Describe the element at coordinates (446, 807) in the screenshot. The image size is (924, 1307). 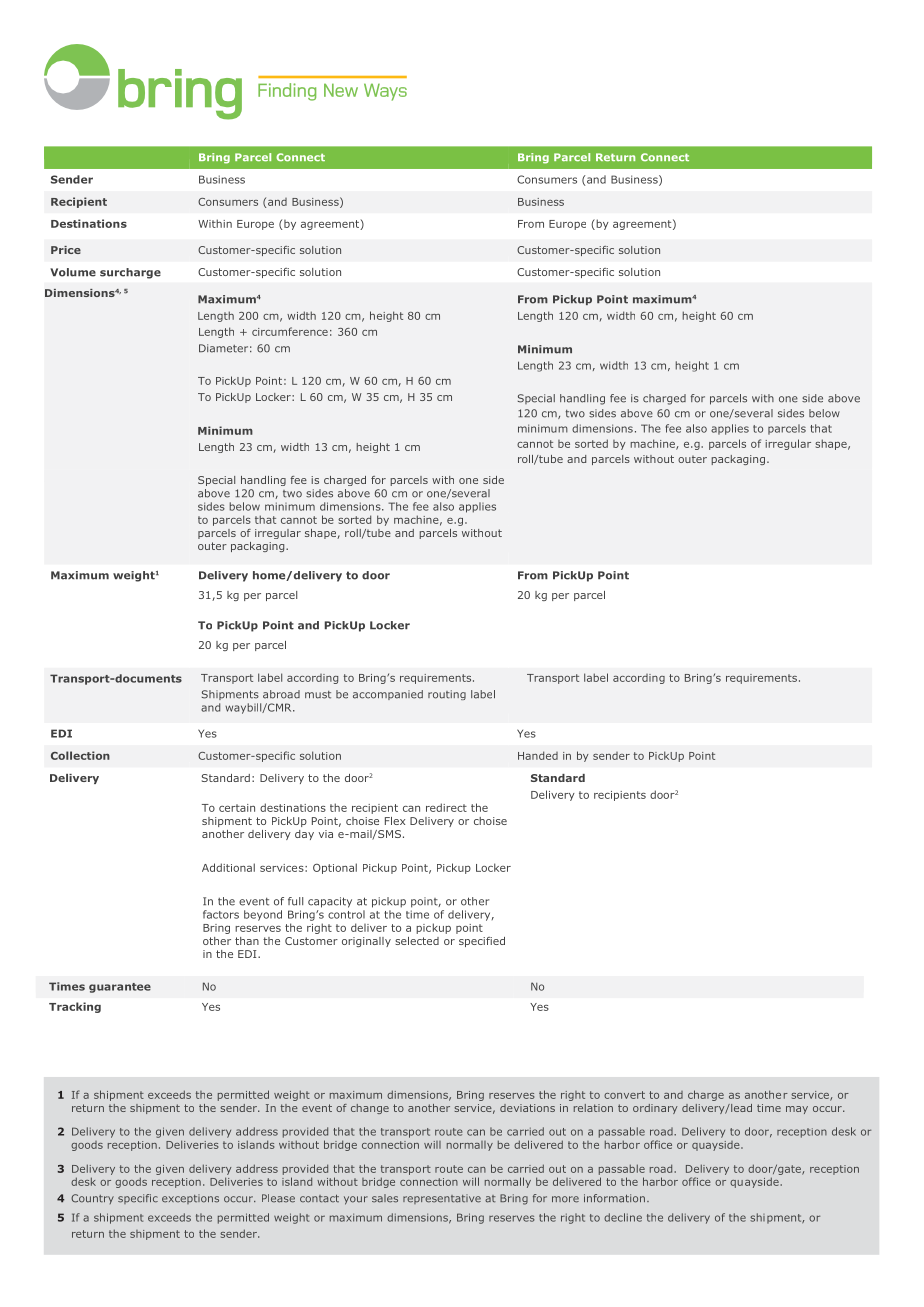
I see `redirect` at that location.
